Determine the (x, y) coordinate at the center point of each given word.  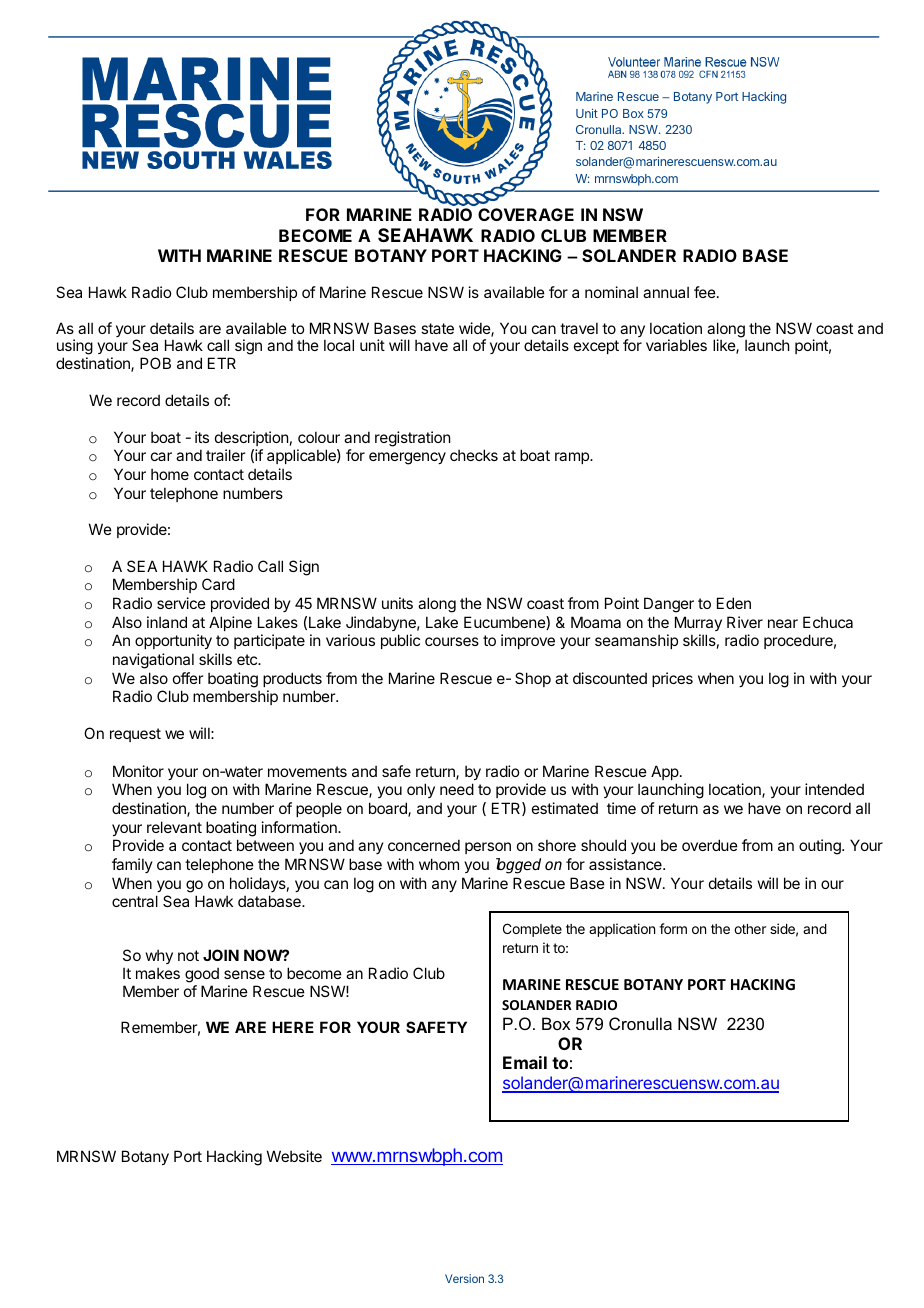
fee (705, 292)
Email (525, 1062)
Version (464, 1278)
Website (294, 1156)
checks (474, 455)
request (135, 735)
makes (158, 973)
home (170, 474)
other (750, 929)
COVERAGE (526, 214)
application (622, 930)
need (457, 789)
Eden (734, 603)
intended (834, 789)
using (75, 348)
